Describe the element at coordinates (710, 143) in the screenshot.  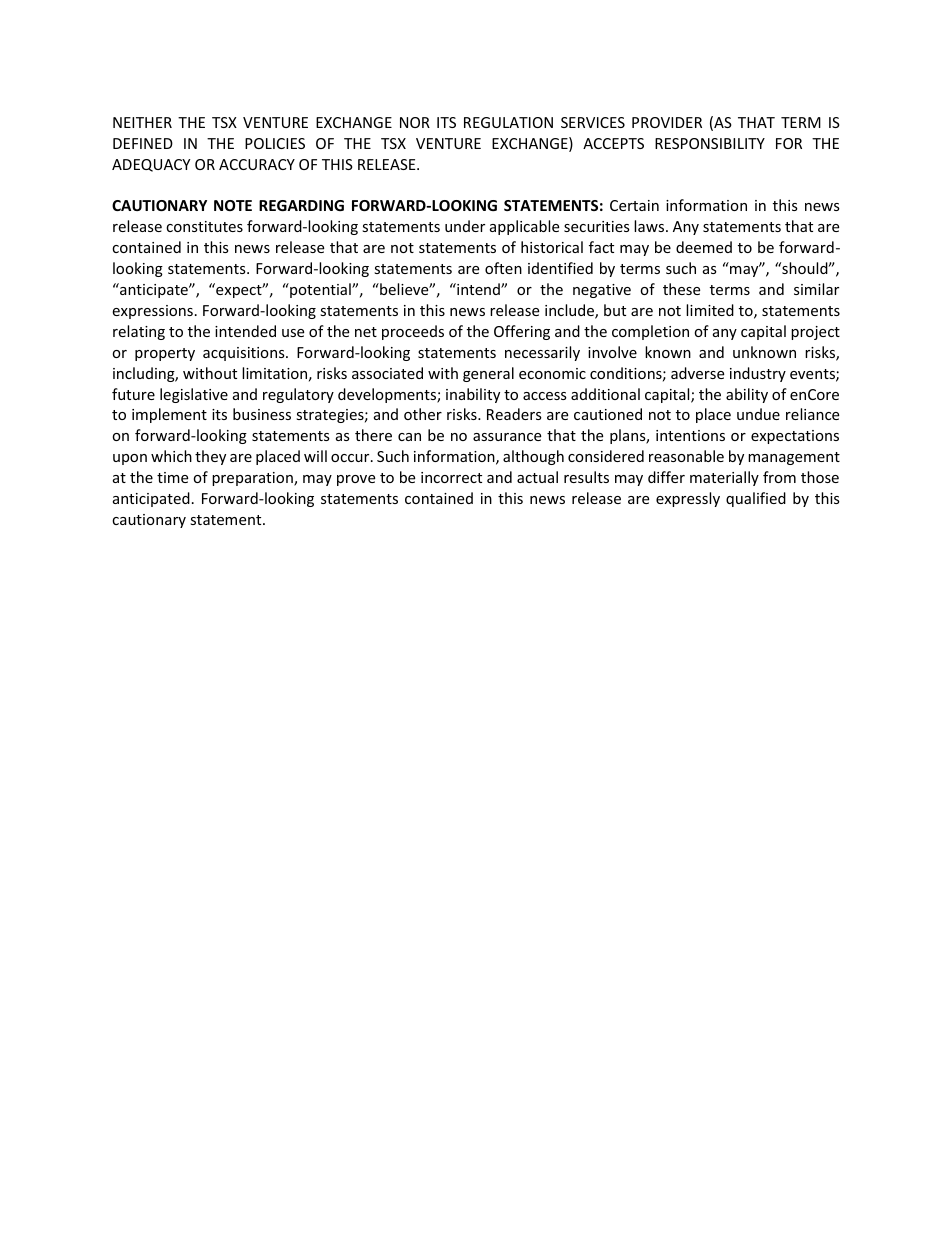
I see `RESPONSIBILITY` at that location.
